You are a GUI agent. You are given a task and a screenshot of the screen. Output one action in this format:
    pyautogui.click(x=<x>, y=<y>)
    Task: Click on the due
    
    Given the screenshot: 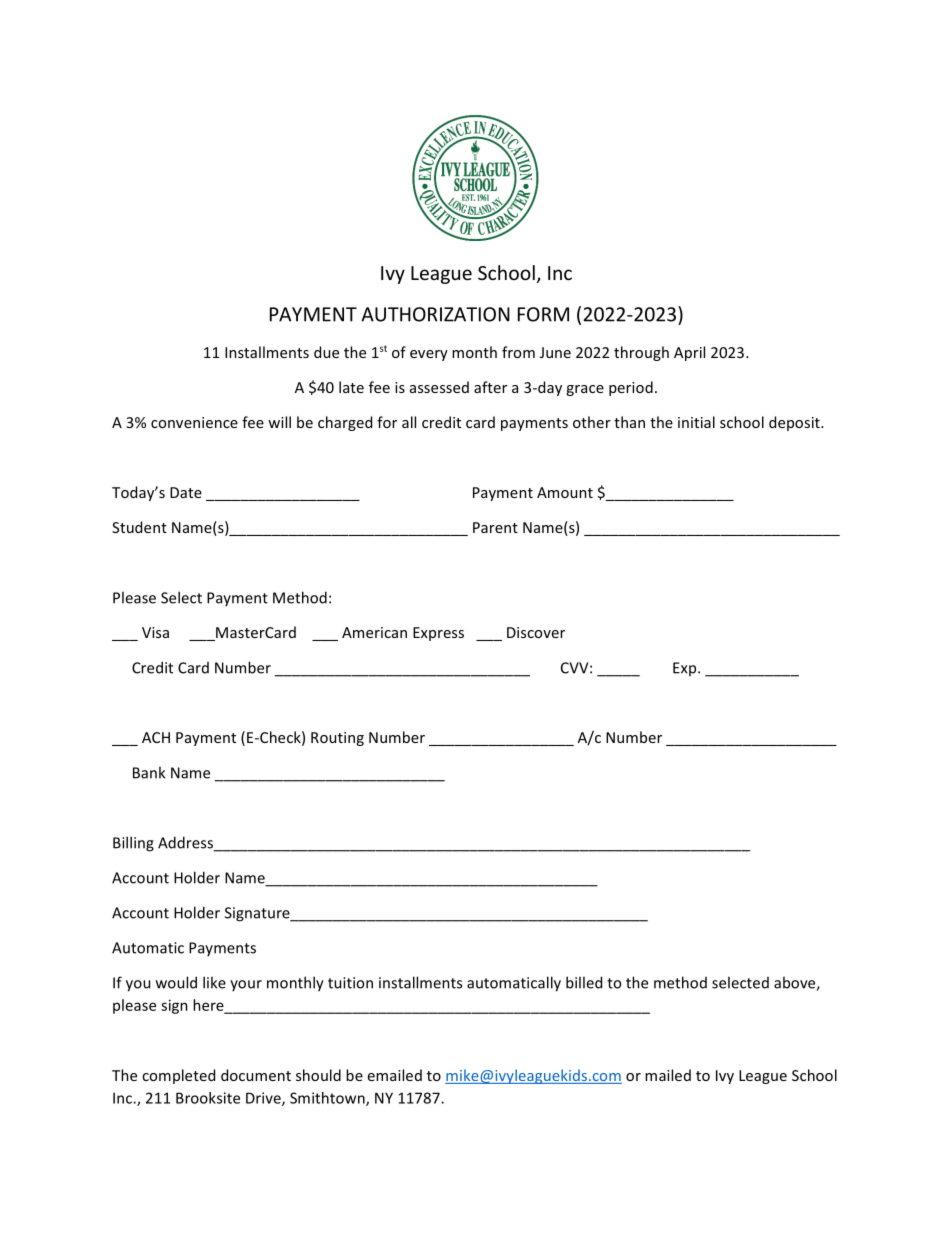 What is the action you would take?
    pyautogui.click(x=326, y=352)
